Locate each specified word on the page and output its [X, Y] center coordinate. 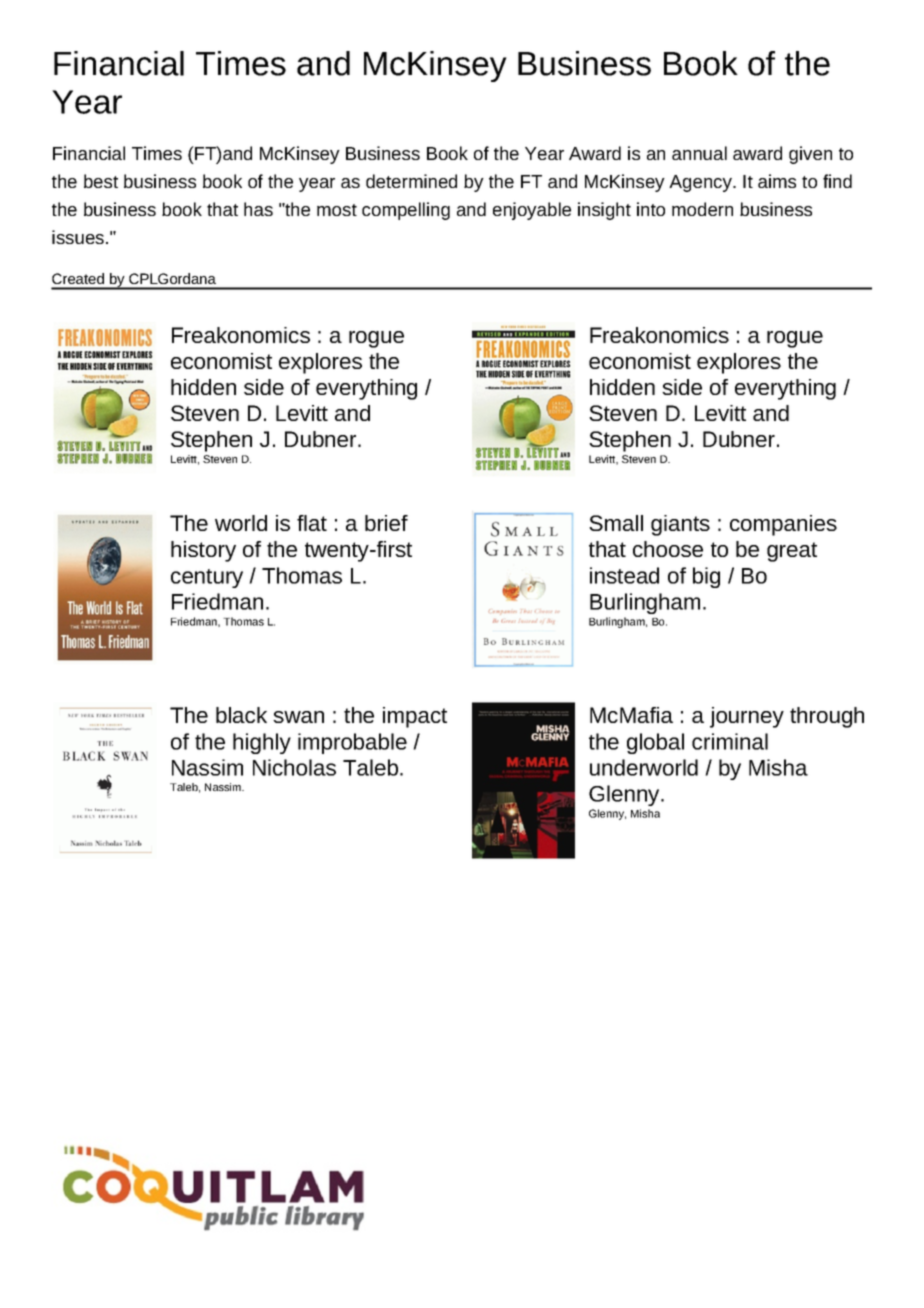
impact [415, 717]
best [101, 181]
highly [262, 743]
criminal [730, 741]
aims [777, 181]
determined [411, 181]
